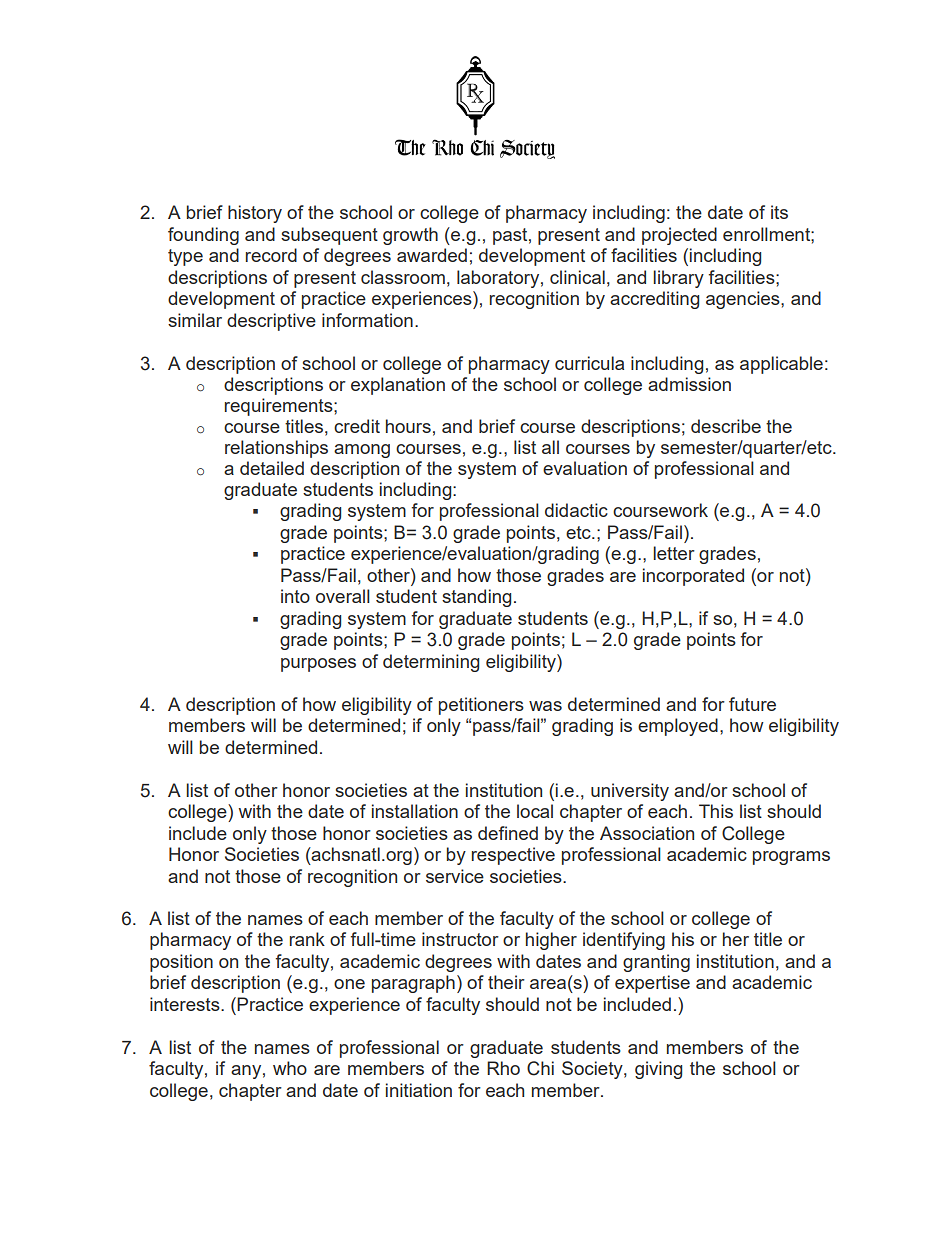  What do you see at coordinates (716, 811) in the page?
I see `This` at bounding box center [716, 811].
